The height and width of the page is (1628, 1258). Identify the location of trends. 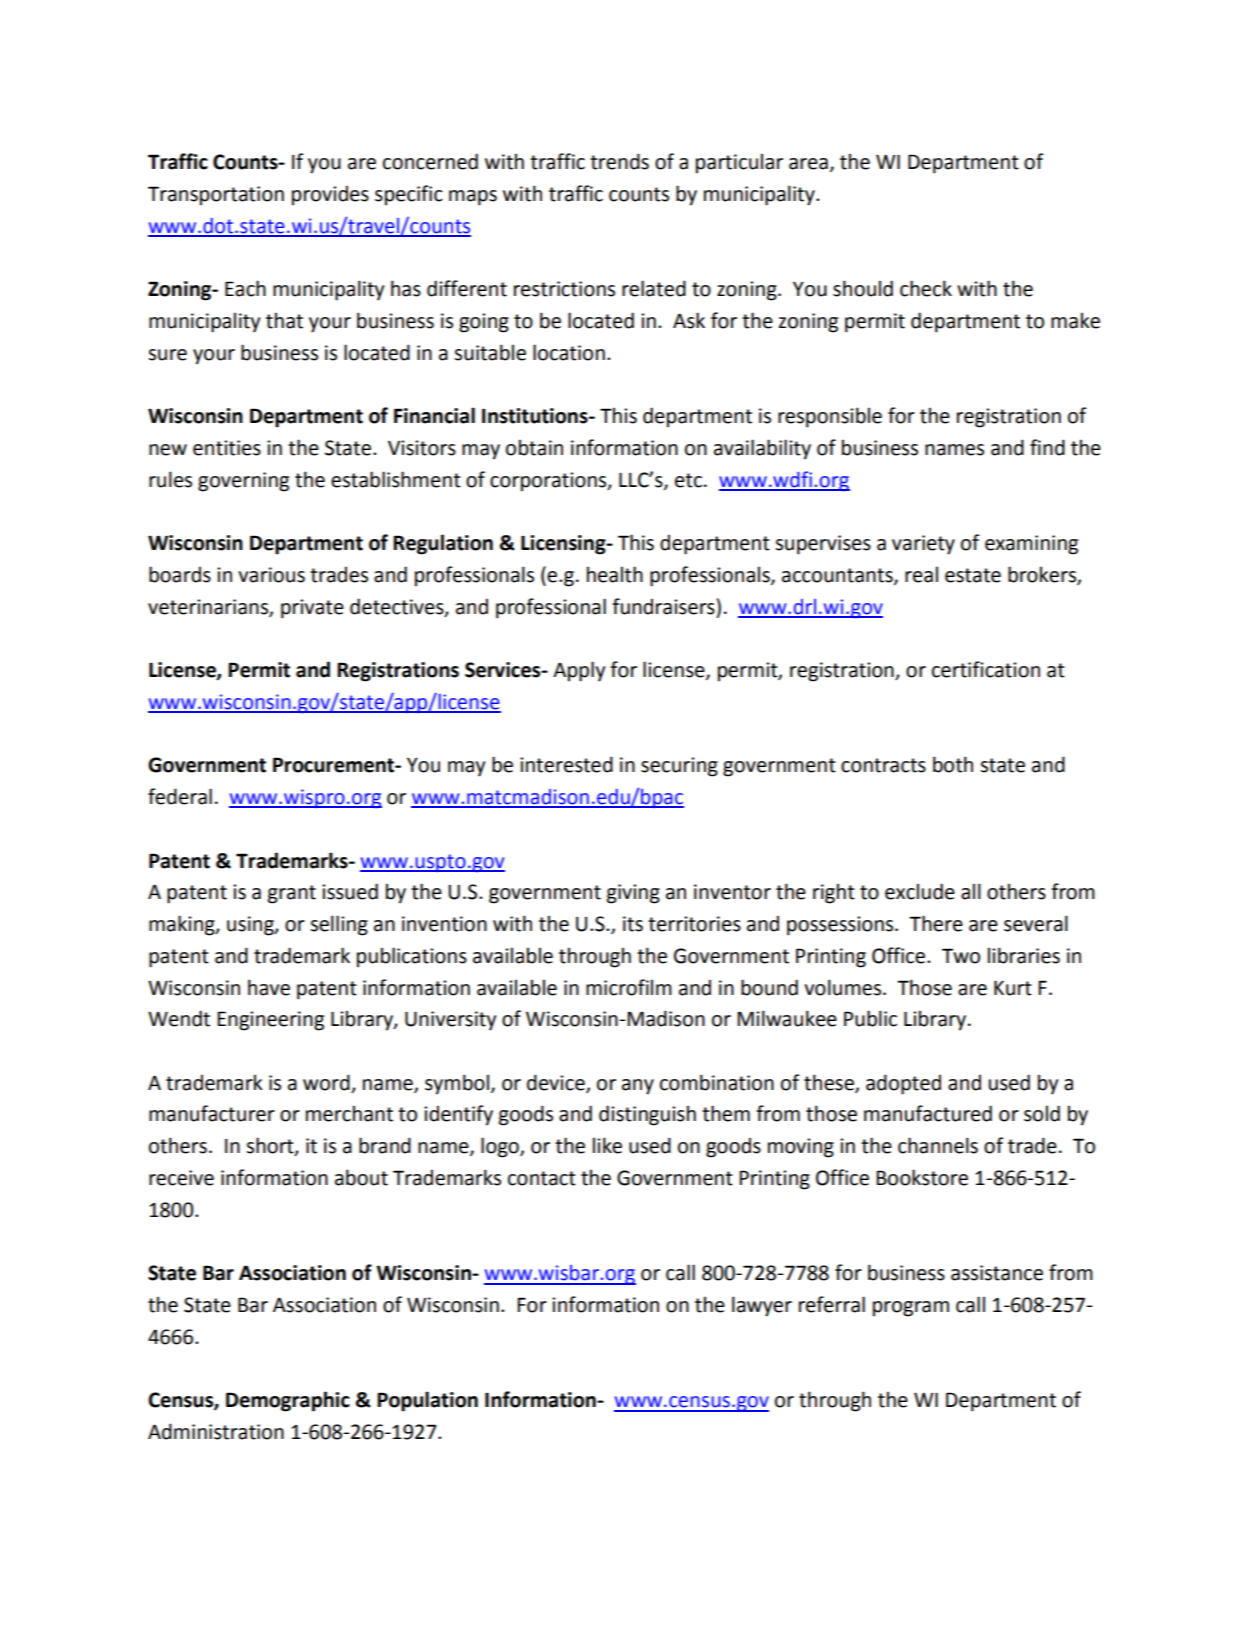
(619, 161).
